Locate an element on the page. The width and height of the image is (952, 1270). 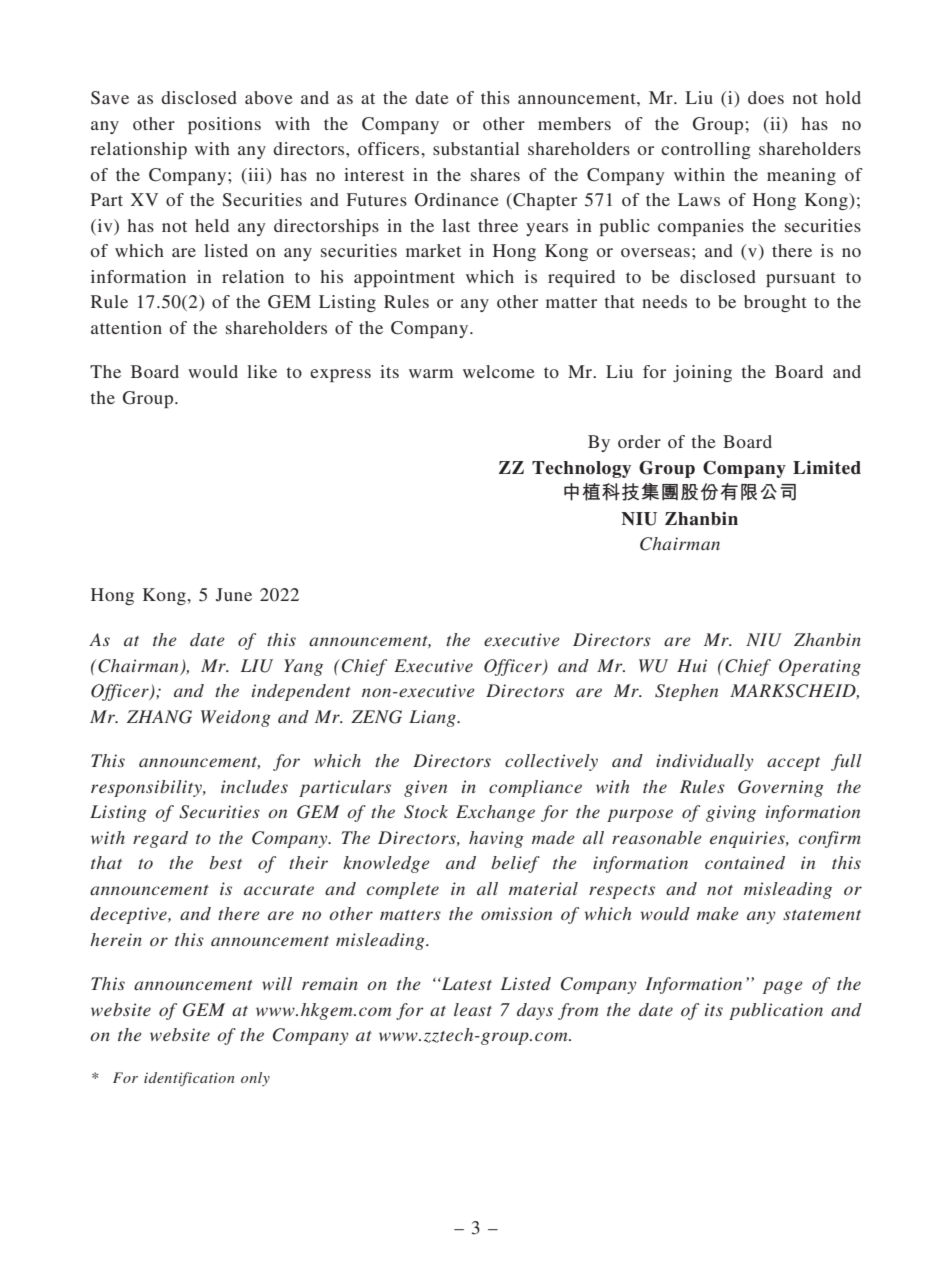
does is located at coordinates (766, 97).
